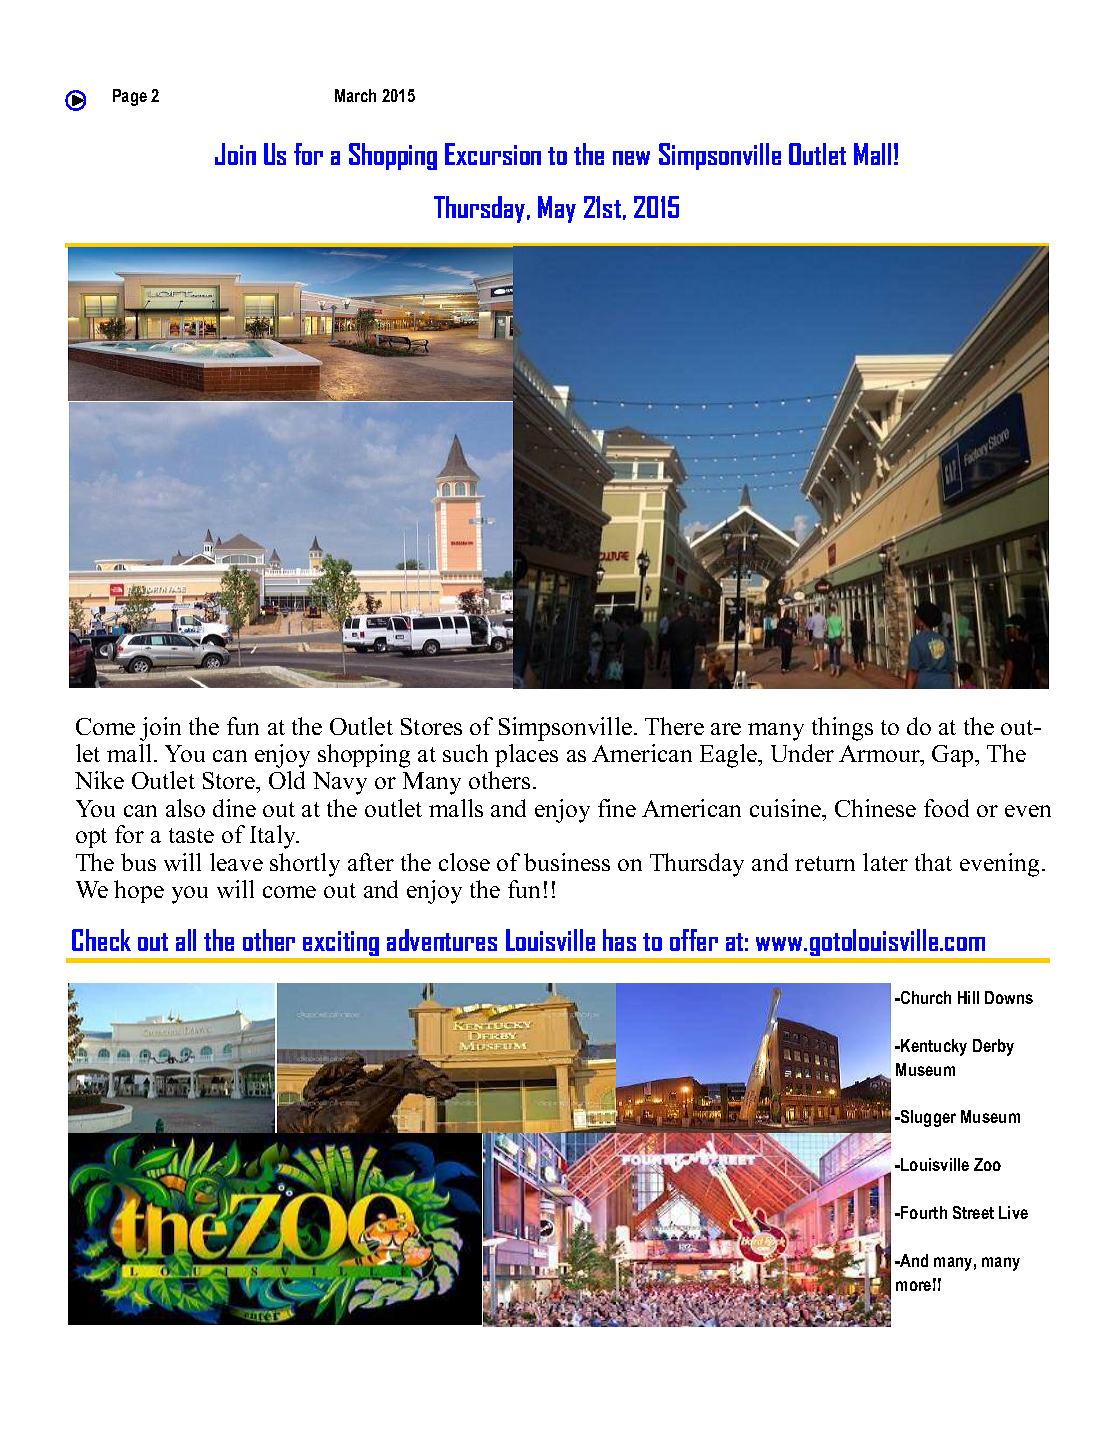 The width and height of the screenshot is (1118, 1447). What do you see at coordinates (526, 755) in the screenshot?
I see `places` at bounding box center [526, 755].
